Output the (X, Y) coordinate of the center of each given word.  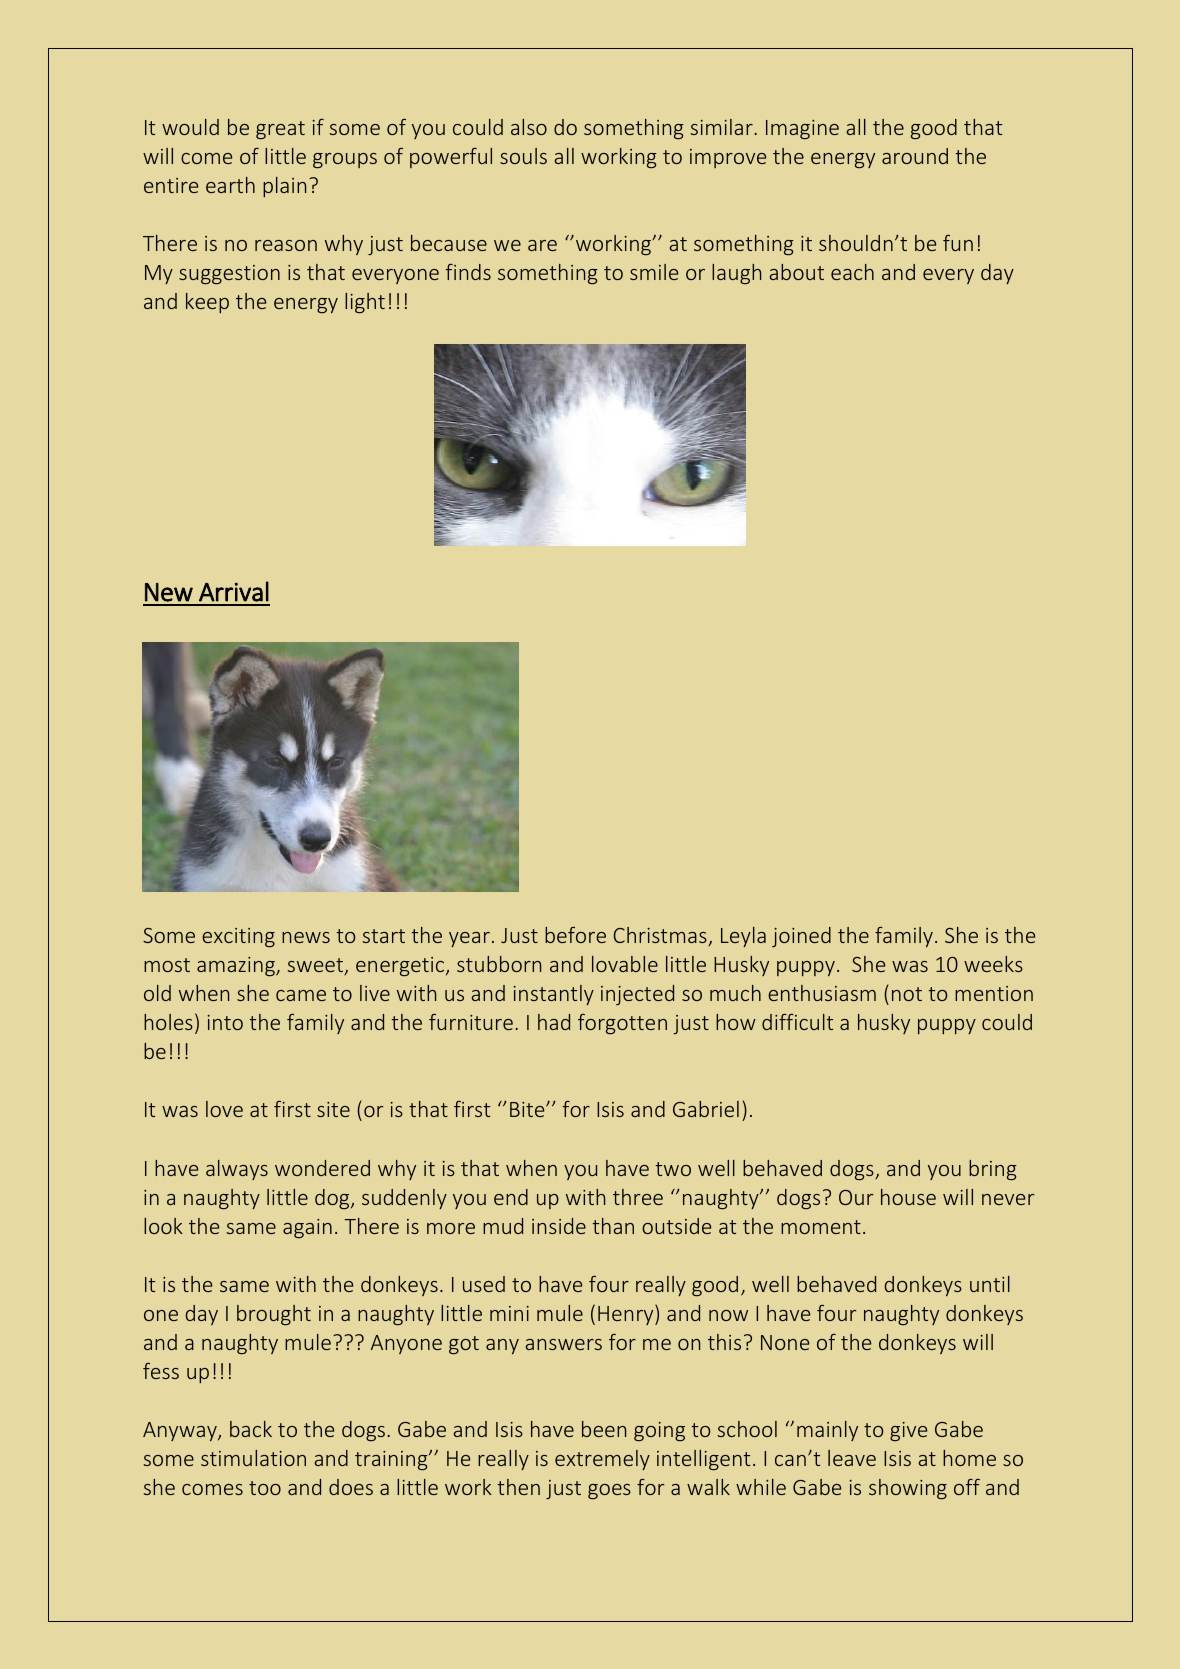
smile (654, 272)
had (554, 1022)
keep (207, 303)
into (225, 1022)
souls (523, 156)
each (852, 272)
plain (284, 187)
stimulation (253, 1458)
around (915, 156)
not (907, 994)
